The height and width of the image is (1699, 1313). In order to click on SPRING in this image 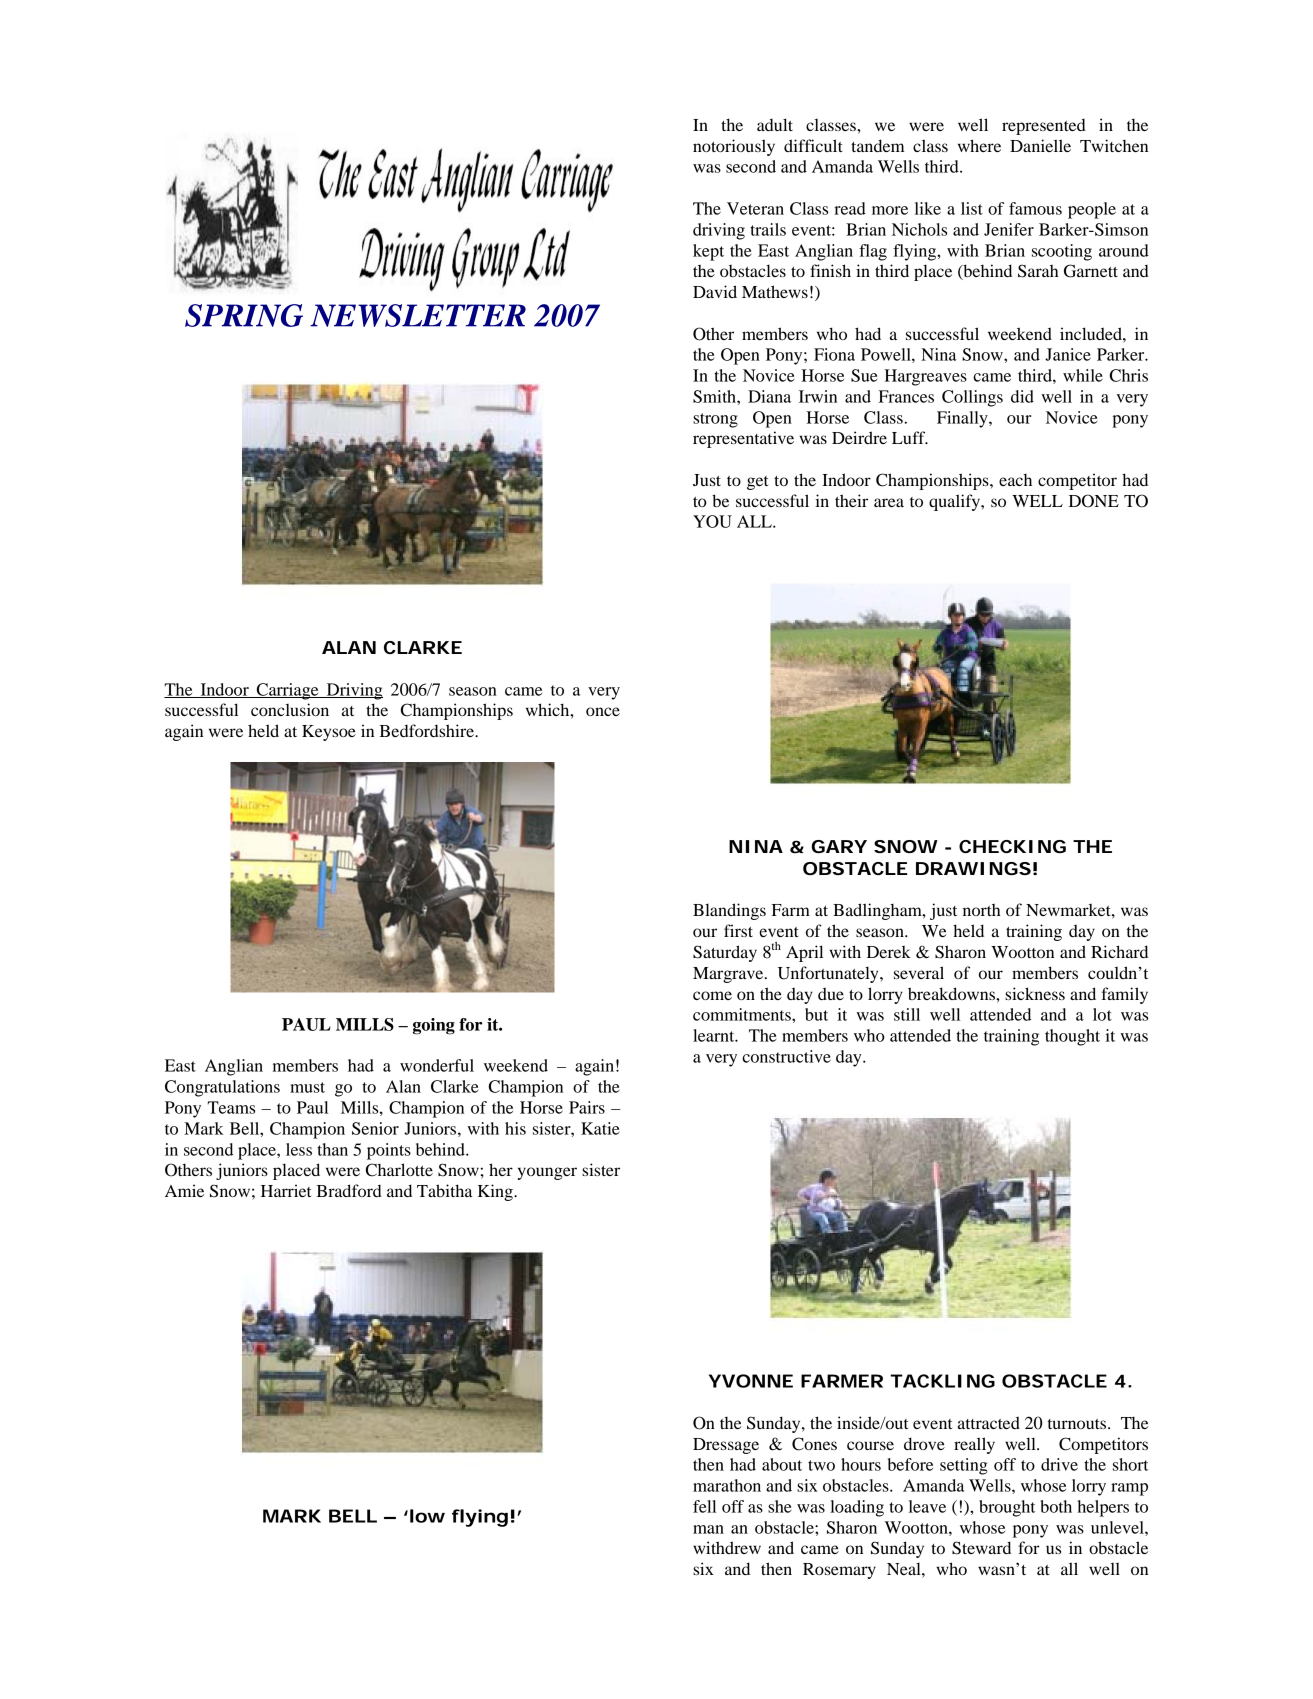, I will do `click(244, 315)`.
